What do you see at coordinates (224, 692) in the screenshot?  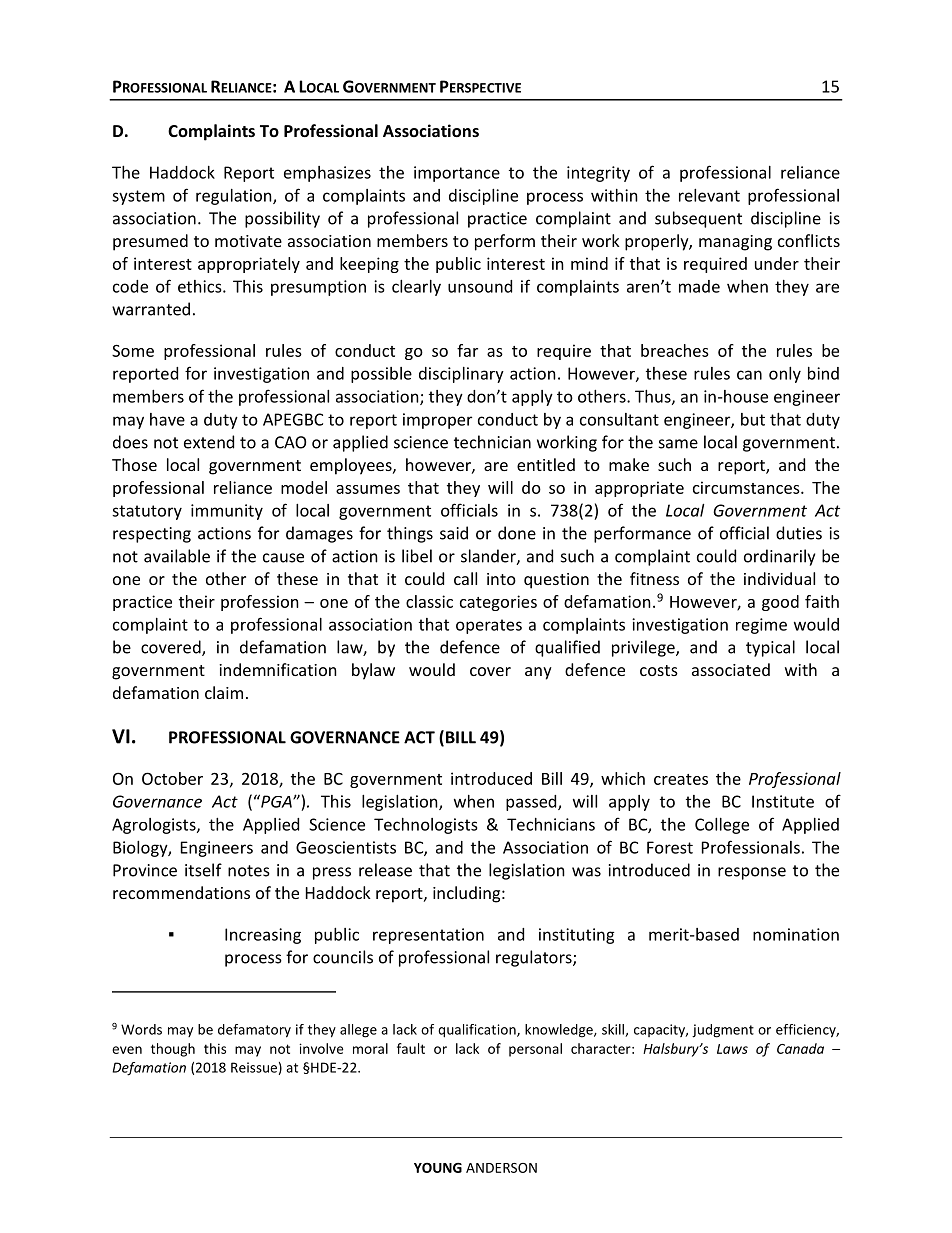 I see `claim` at bounding box center [224, 692].
